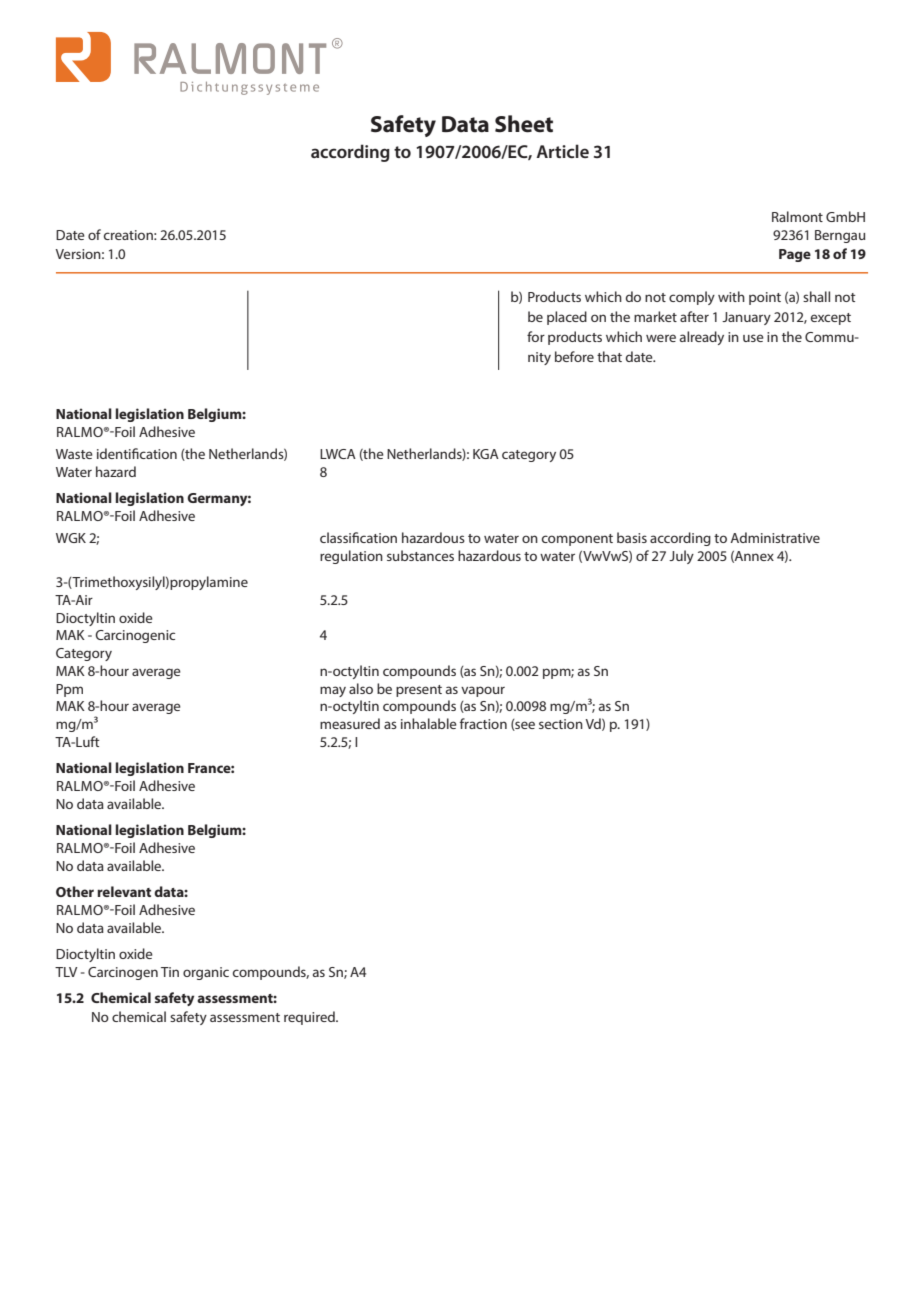 This screenshot has width=924, height=1308. I want to click on Page, so click(795, 255).
